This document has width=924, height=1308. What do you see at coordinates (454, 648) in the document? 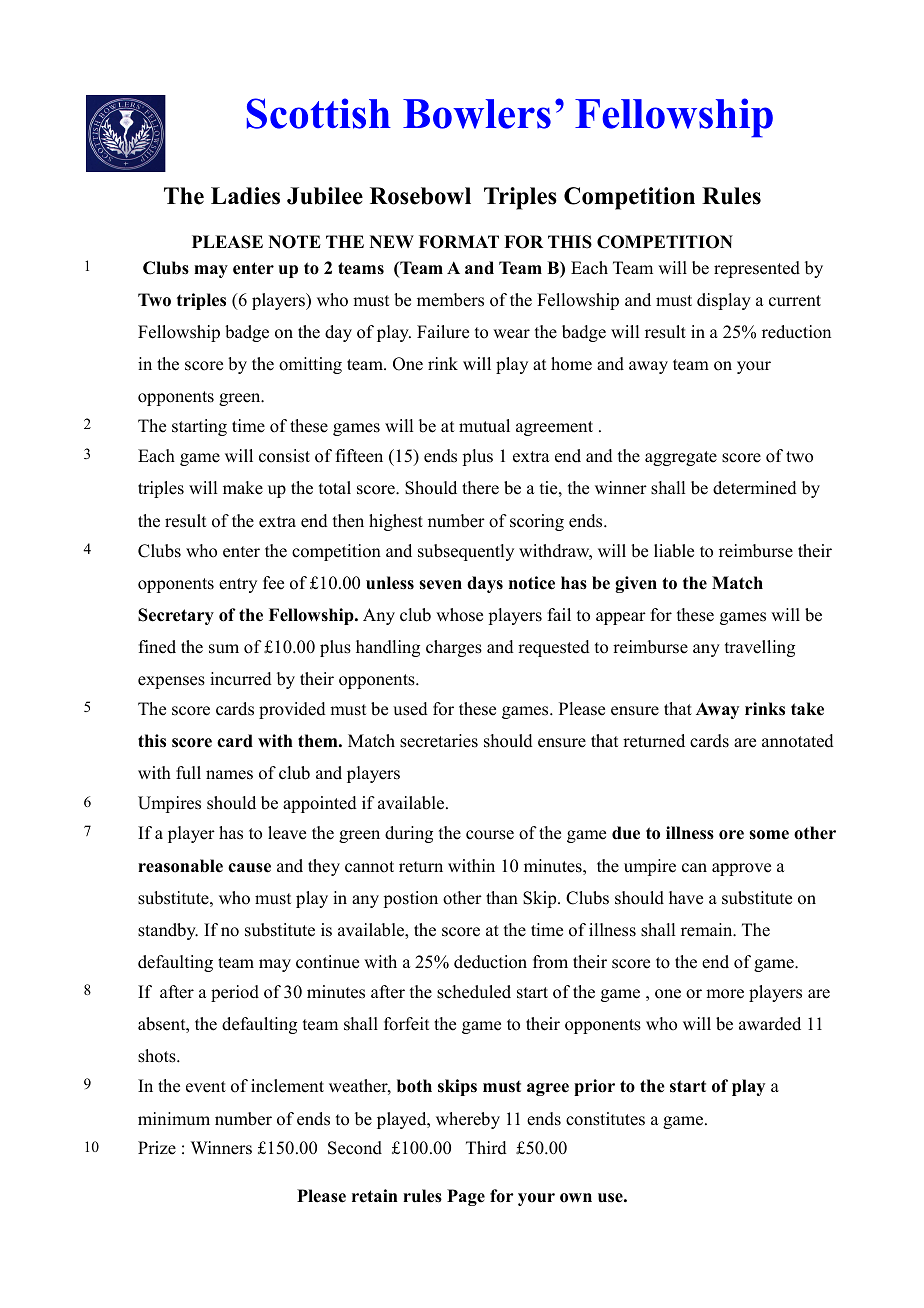
I see `charges` at bounding box center [454, 648].
